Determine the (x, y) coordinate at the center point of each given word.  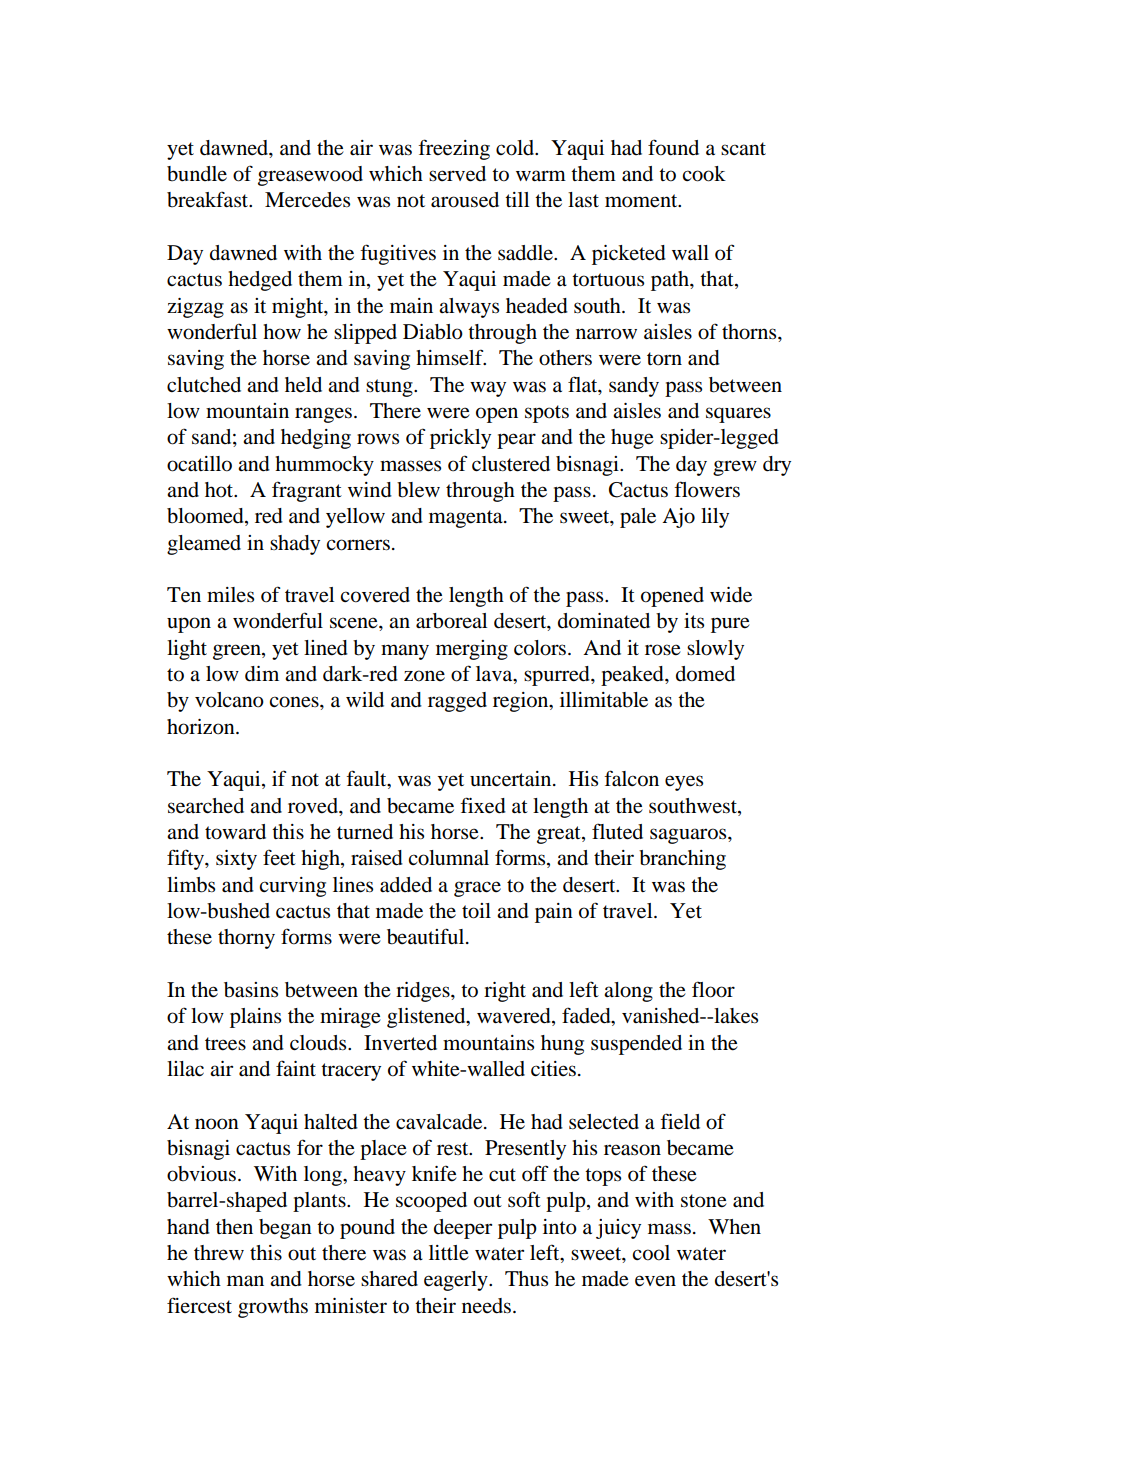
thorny (246, 939)
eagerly (457, 1281)
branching (682, 860)
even (655, 1281)
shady (295, 545)
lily (715, 518)
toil (476, 911)
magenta (467, 519)
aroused (465, 200)
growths (273, 1308)
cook (704, 174)
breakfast (209, 199)
